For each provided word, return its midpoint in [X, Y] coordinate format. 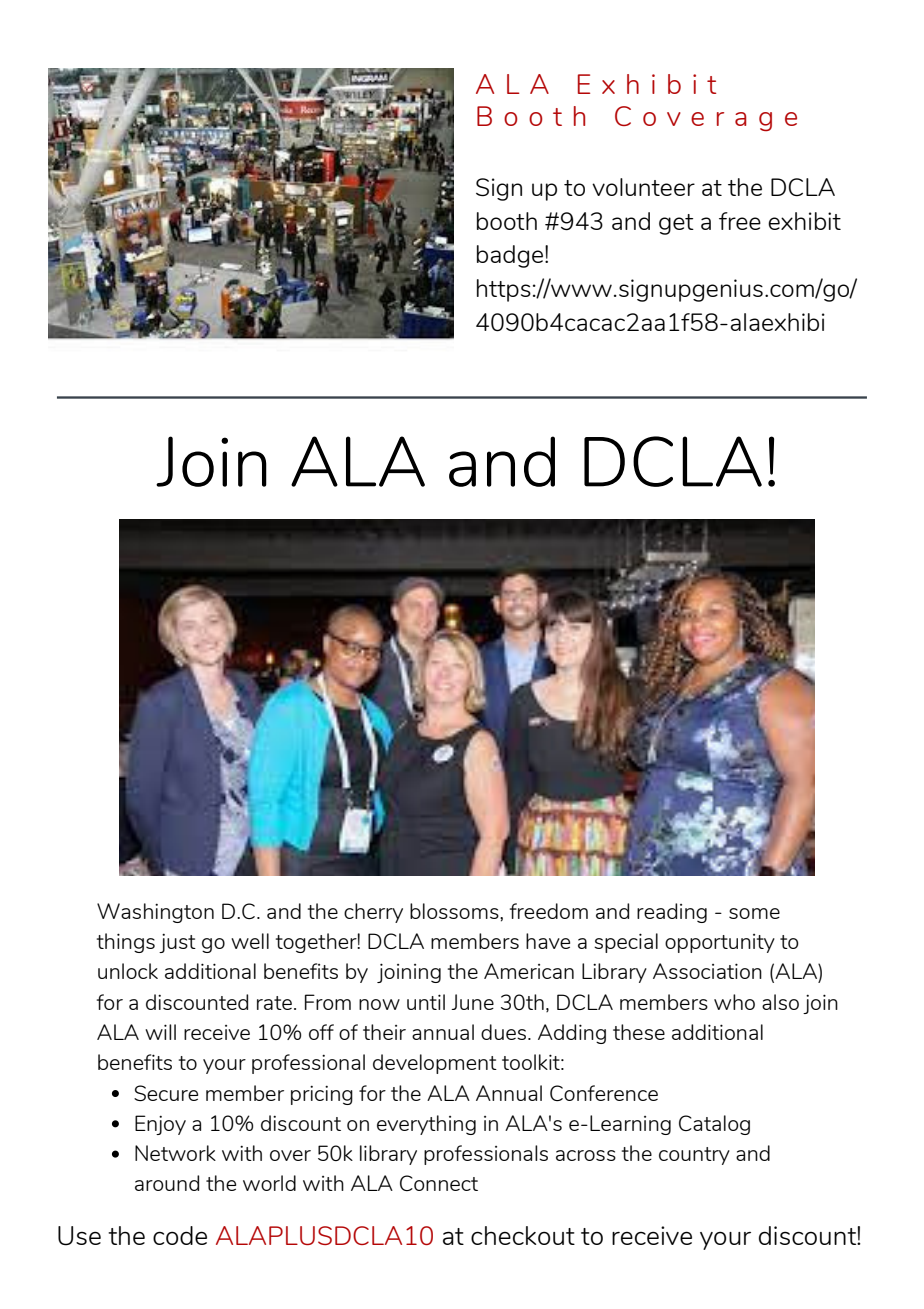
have [548, 941]
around [167, 1183]
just [177, 943]
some [754, 913]
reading [672, 913]
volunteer [643, 187]
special [626, 943]
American [529, 971]
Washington [155, 913]
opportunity [720, 943]
